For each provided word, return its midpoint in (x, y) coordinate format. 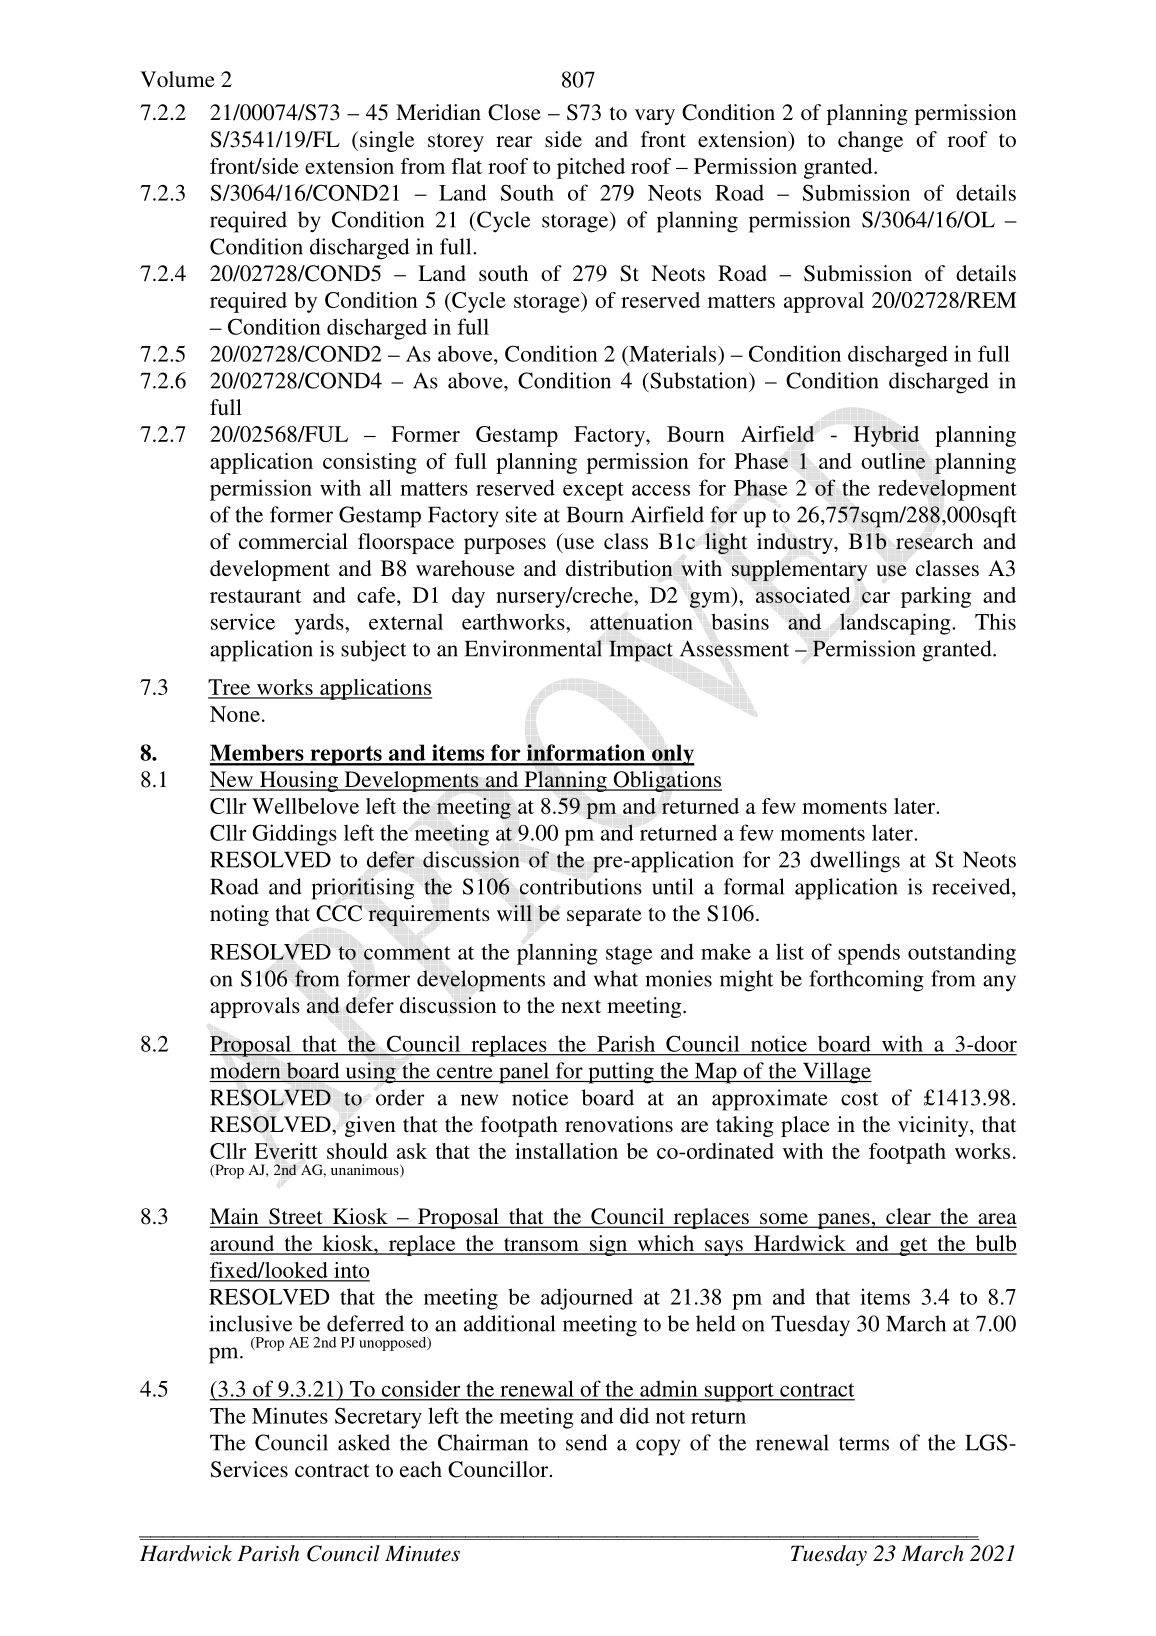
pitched (591, 168)
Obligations (666, 781)
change (870, 141)
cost (859, 1099)
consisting (370, 463)
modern (245, 1070)
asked (364, 1442)
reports (346, 756)
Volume (177, 79)
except (593, 491)
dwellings (855, 862)
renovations (619, 1124)
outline (893, 461)
